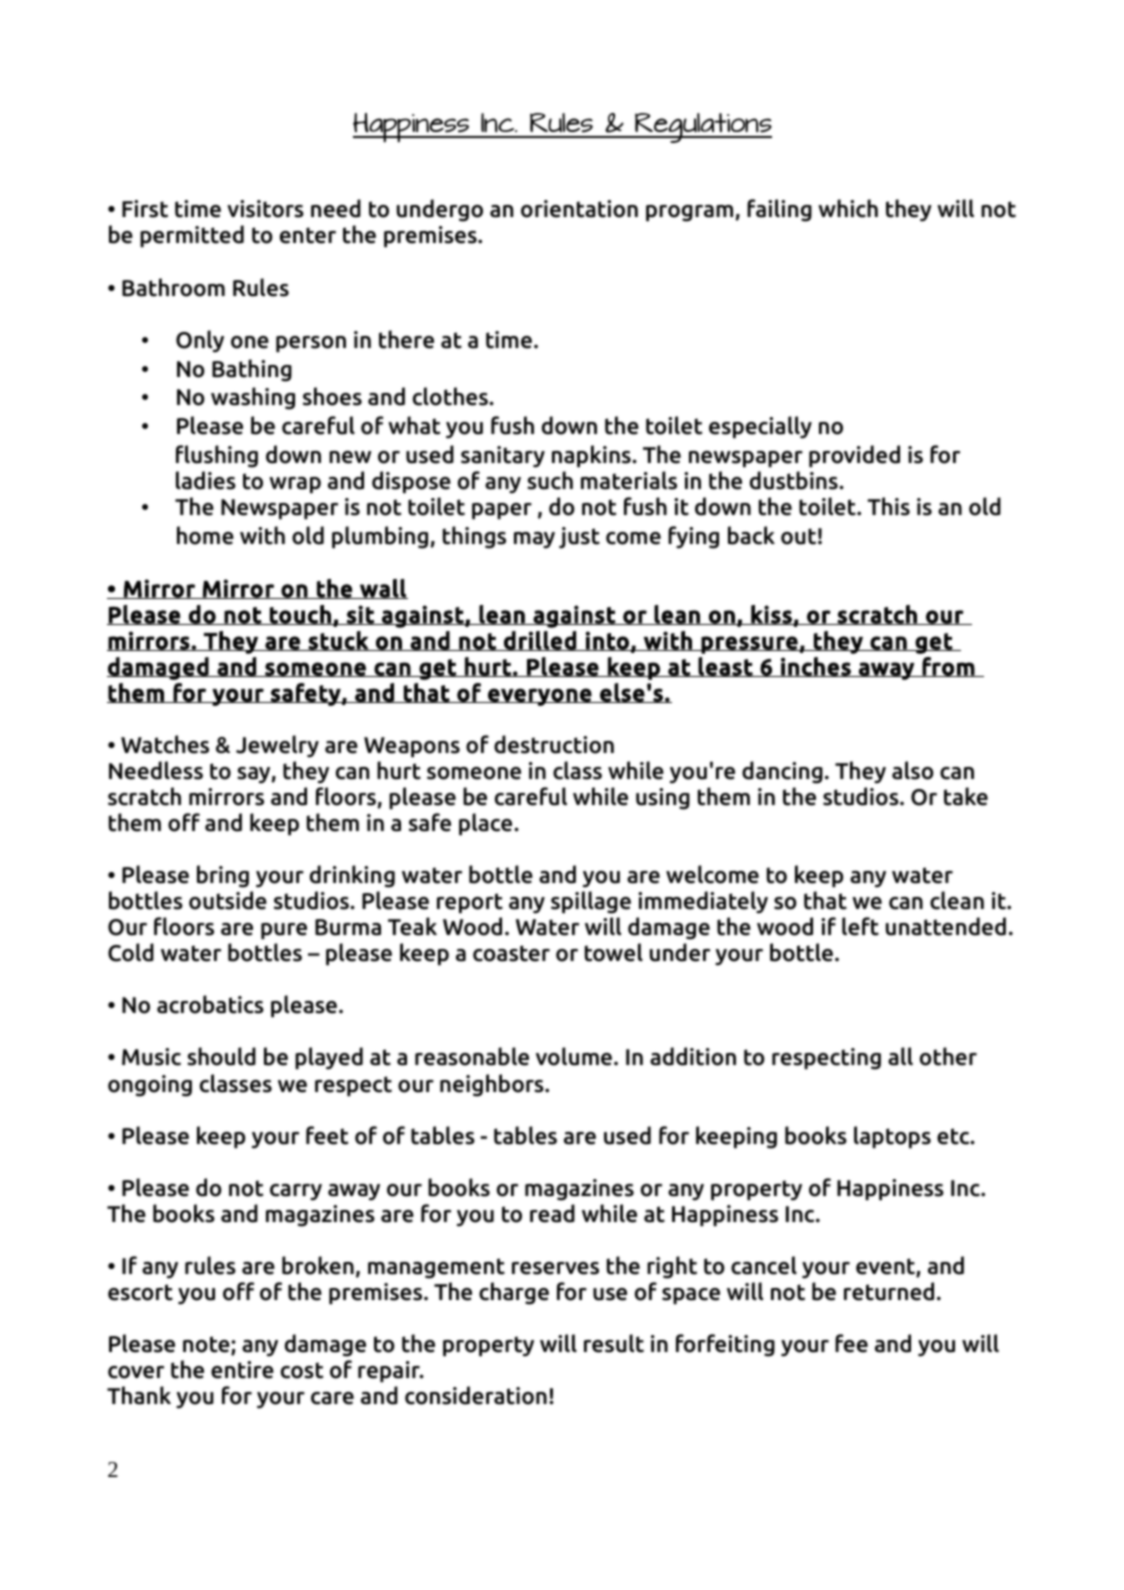  What do you see at coordinates (579, 209) in the screenshot?
I see `orientation` at bounding box center [579, 209].
